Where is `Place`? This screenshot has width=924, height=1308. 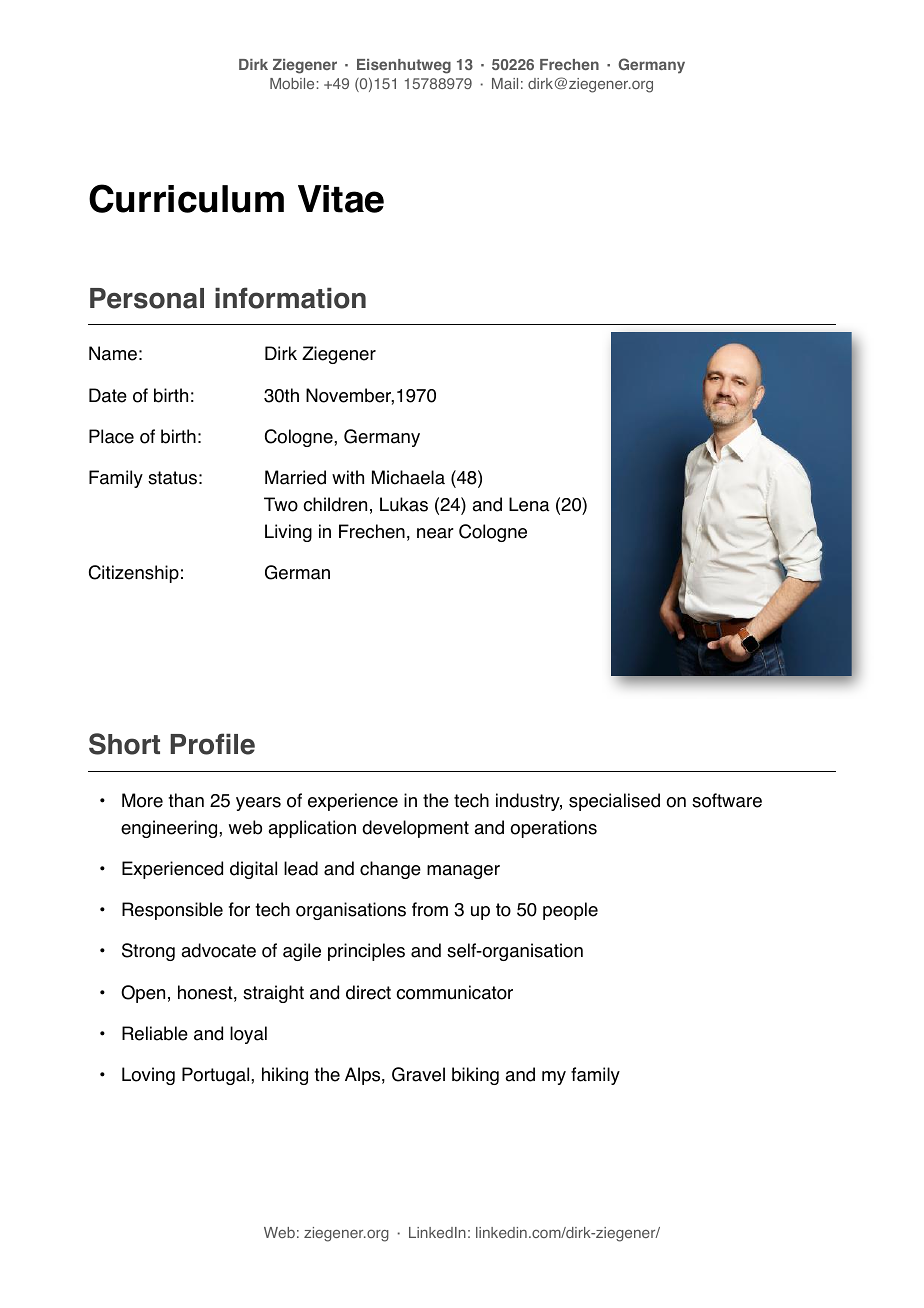 Place is located at coordinates (111, 436).
